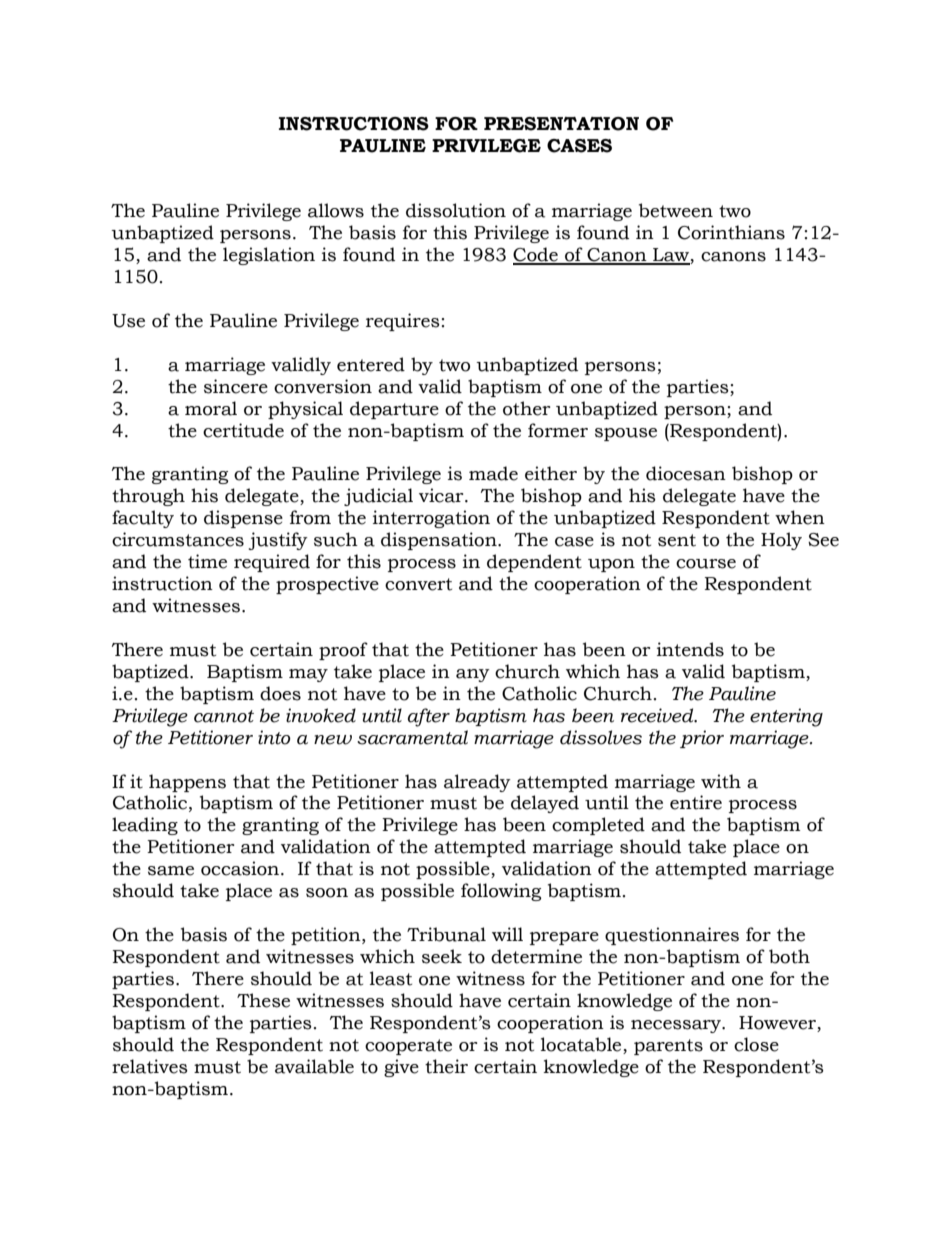  What do you see at coordinates (269, 256) in the image?
I see `legislation` at bounding box center [269, 256].
